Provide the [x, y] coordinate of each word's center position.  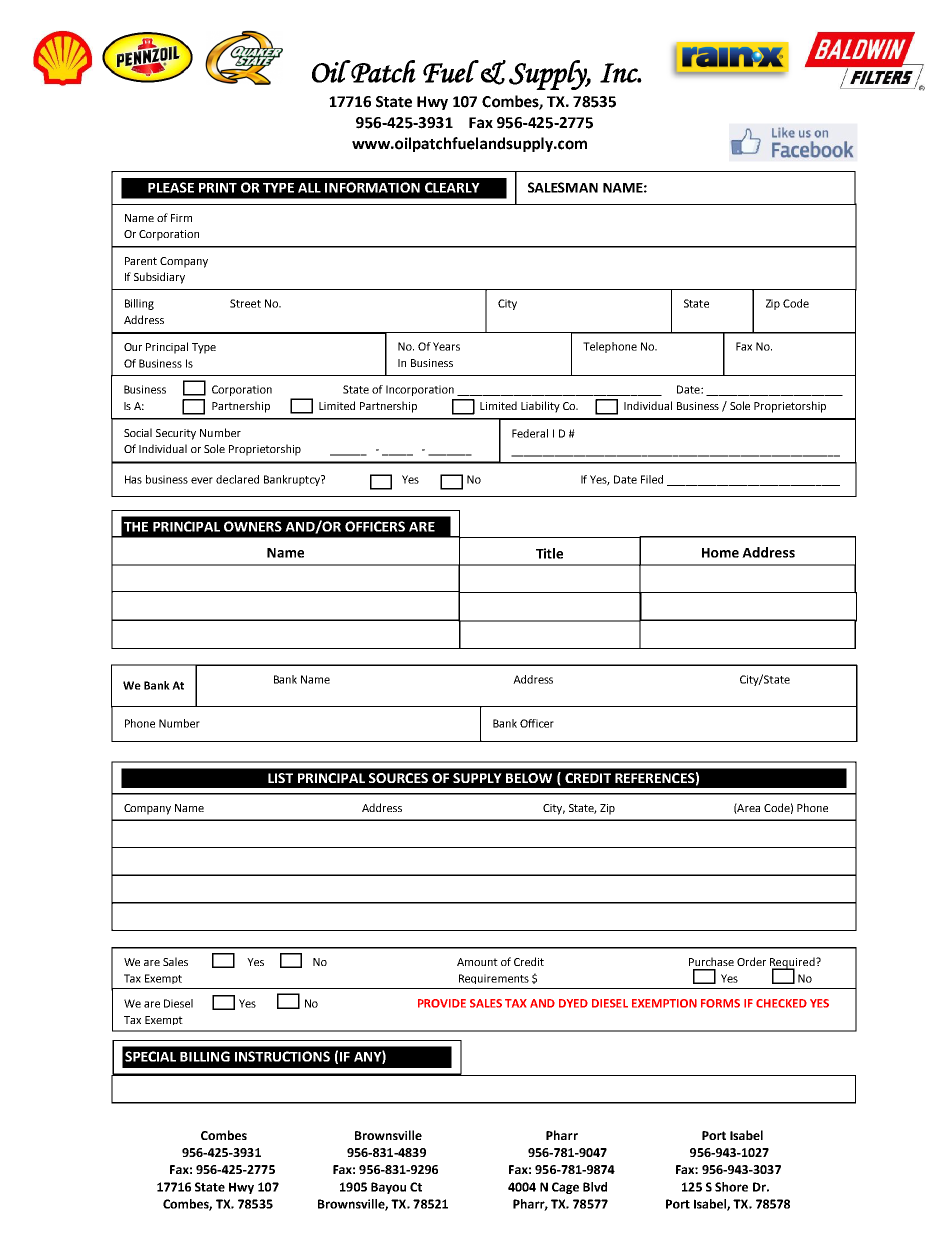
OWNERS [253, 526]
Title [549, 553]
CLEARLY [452, 187]
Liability [540, 407]
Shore [731, 1187]
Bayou [388, 1188]
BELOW [529, 778]
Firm [181, 218]
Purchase [711, 961]
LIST [280, 778]
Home [720, 553]
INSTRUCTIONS [282, 1056]
